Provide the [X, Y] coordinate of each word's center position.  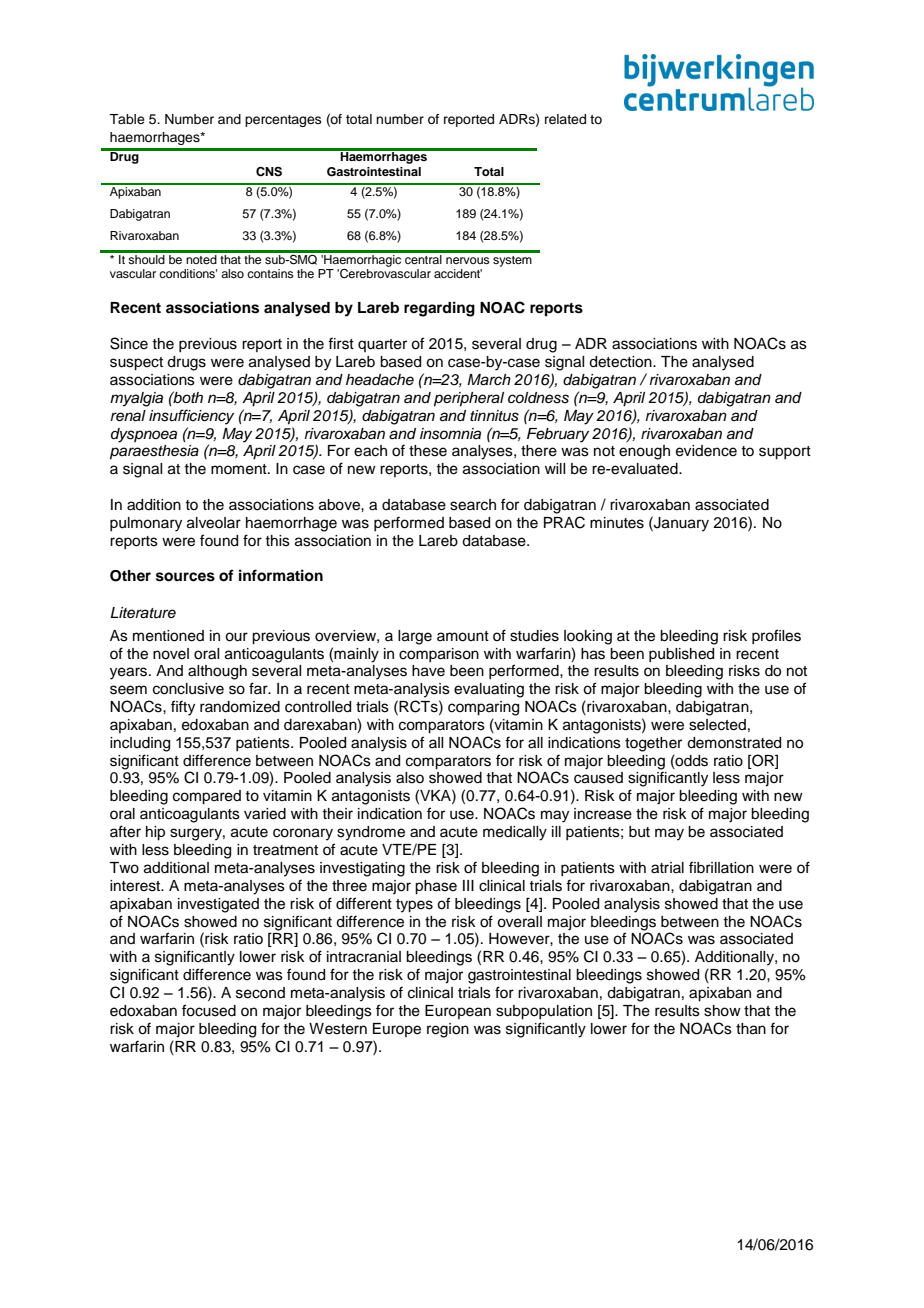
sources [185, 577]
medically [515, 833]
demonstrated [734, 743]
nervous [468, 260]
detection [621, 362]
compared [207, 797]
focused [209, 1010]
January [680, 524]
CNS [269, 172]
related [565, 119]
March [489, 380]
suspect [136, 364]
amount [463, 636]
